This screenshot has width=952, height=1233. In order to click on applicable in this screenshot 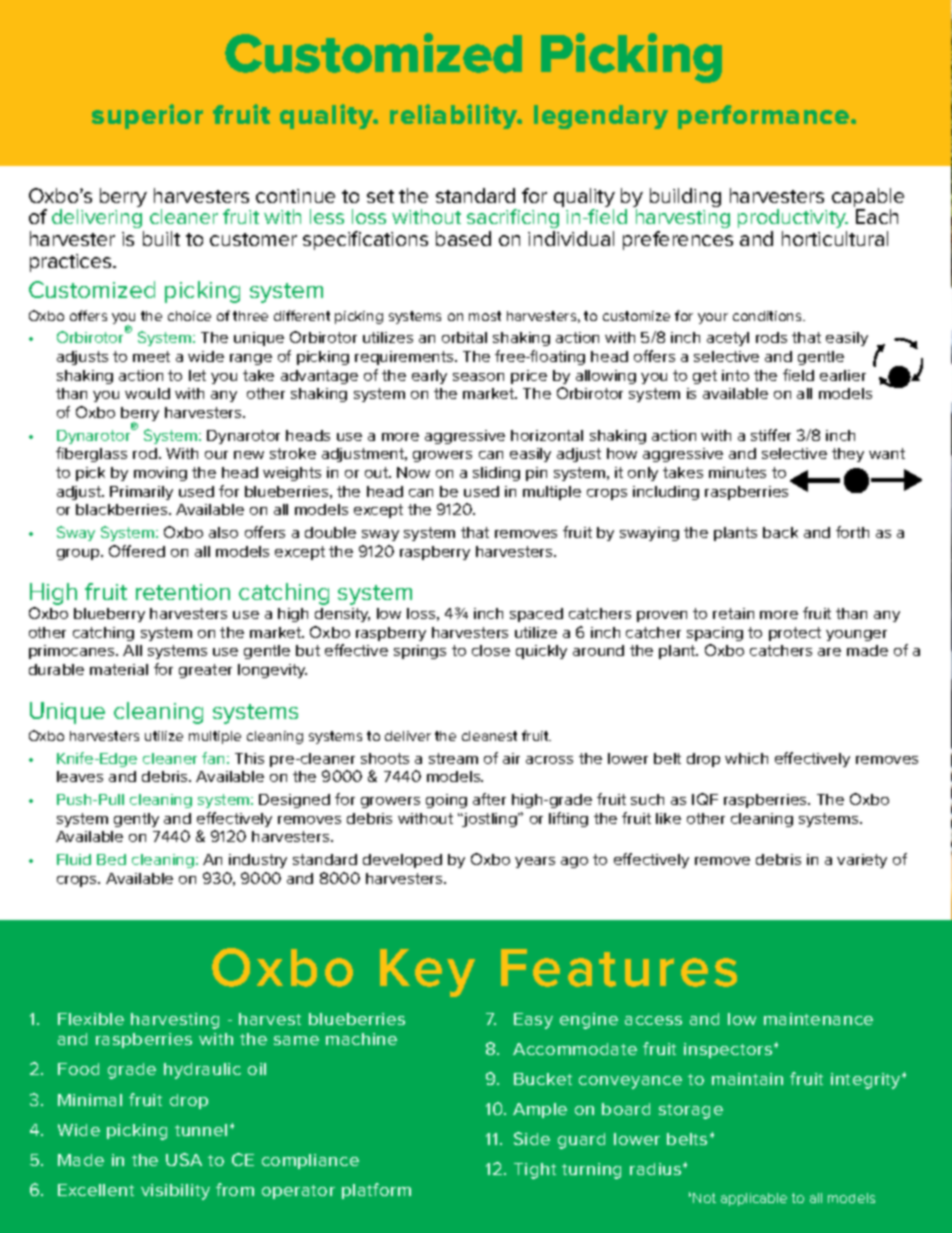, I will do `click(754, 1199)`.
